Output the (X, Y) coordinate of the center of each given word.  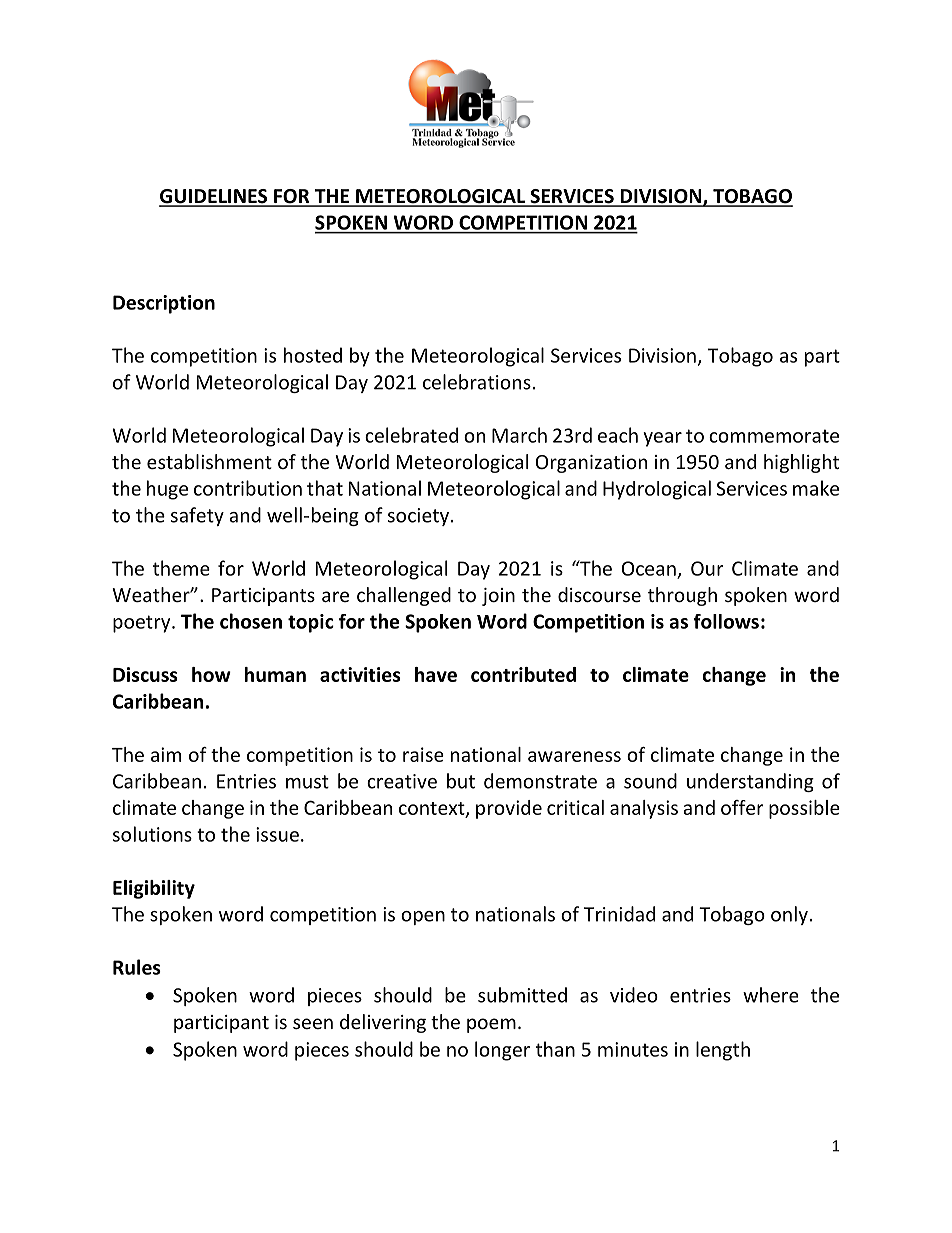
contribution (248, 488)
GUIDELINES (214, 197)
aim (166, 754)
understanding (750, 782)
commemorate (774, 436)
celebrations (477, 382)
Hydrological (657, 490)
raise (423, 754)
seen (313, 1023)
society (418, 517)
